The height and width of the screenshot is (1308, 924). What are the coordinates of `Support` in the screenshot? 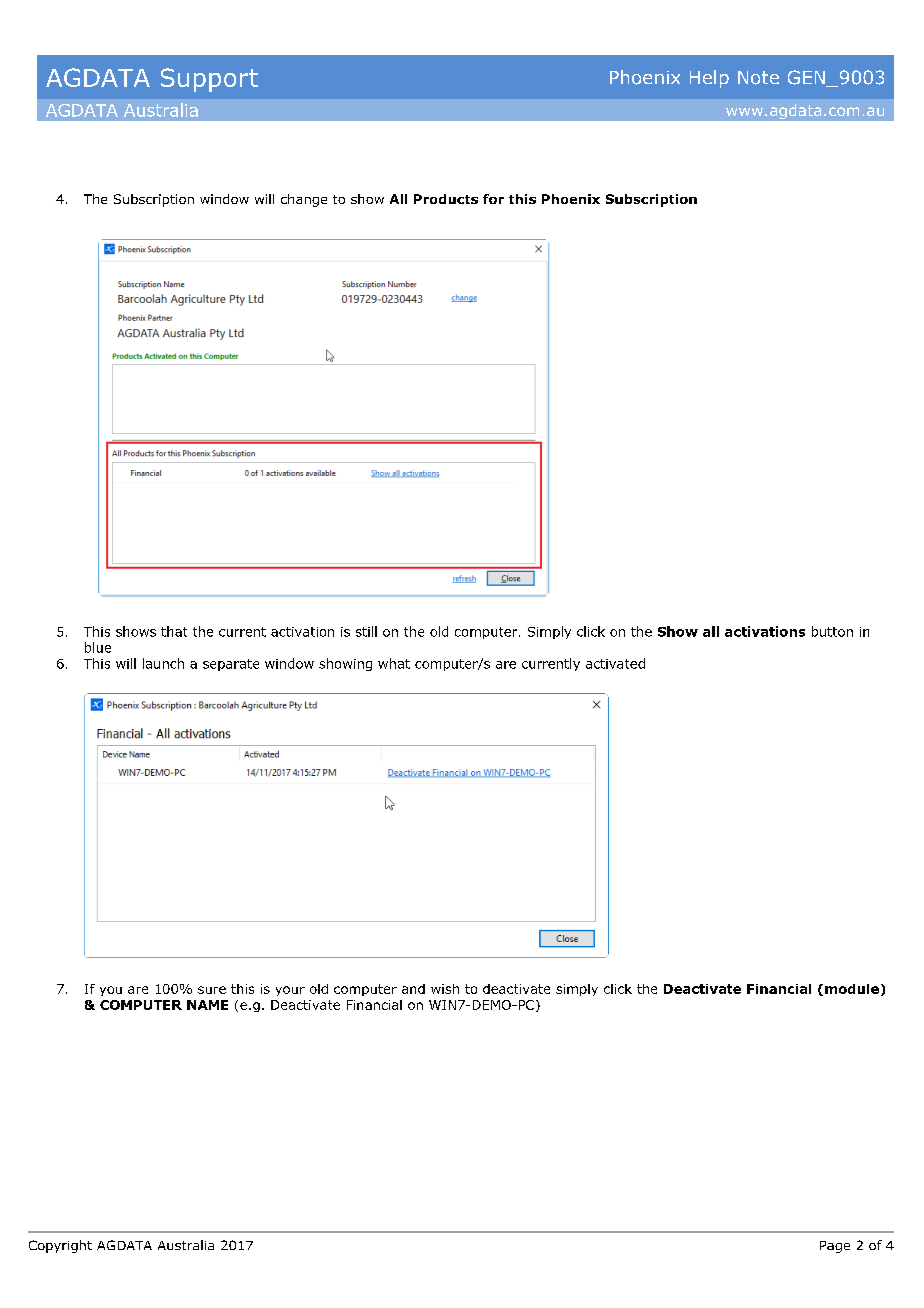 It's located at (209, 80).
